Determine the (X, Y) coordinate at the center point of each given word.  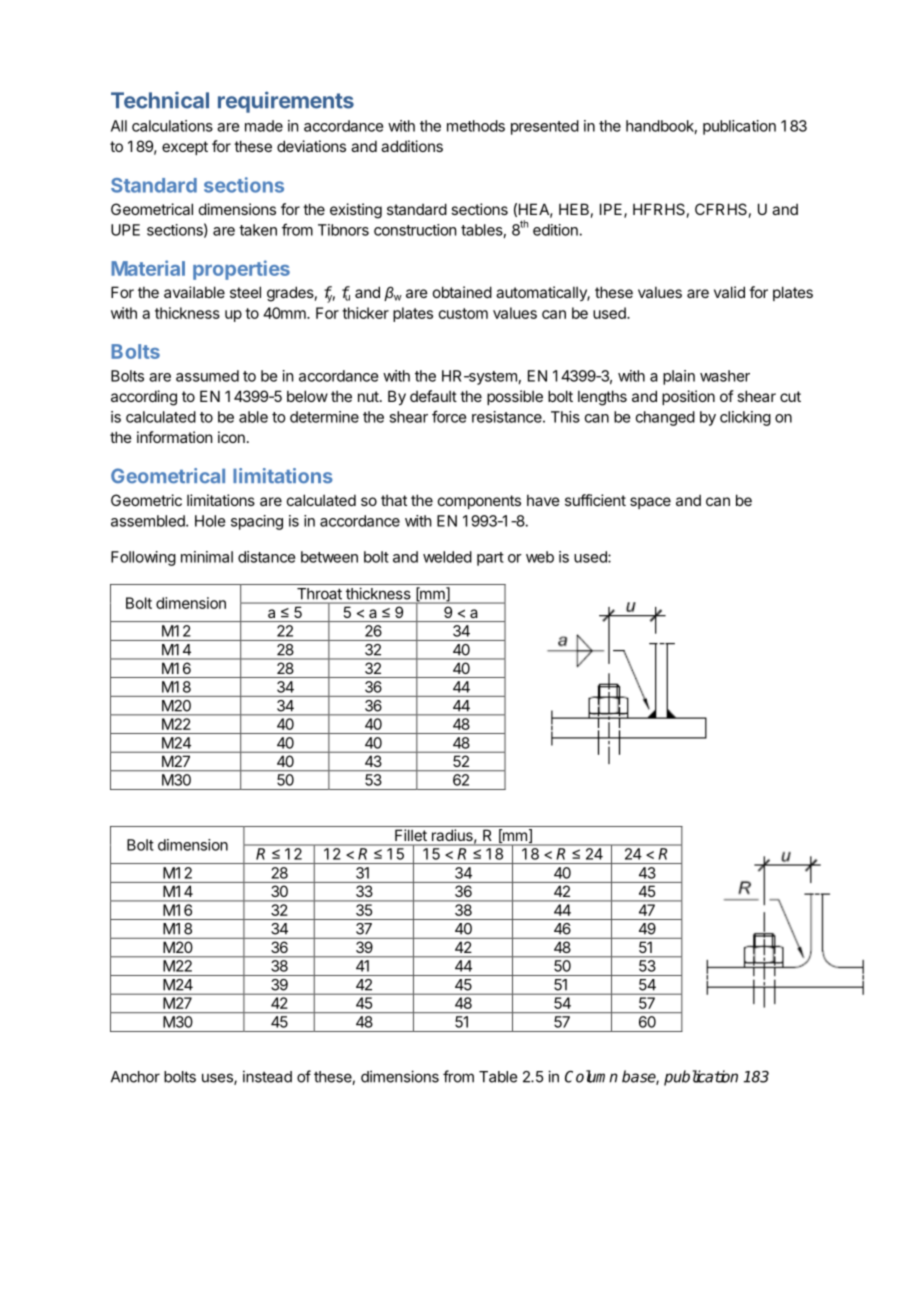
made (264, 126)
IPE (612, 210)
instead (267, 1076)
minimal (207, 557)
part (490, 559)
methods (476, 126)
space (650, 503)
